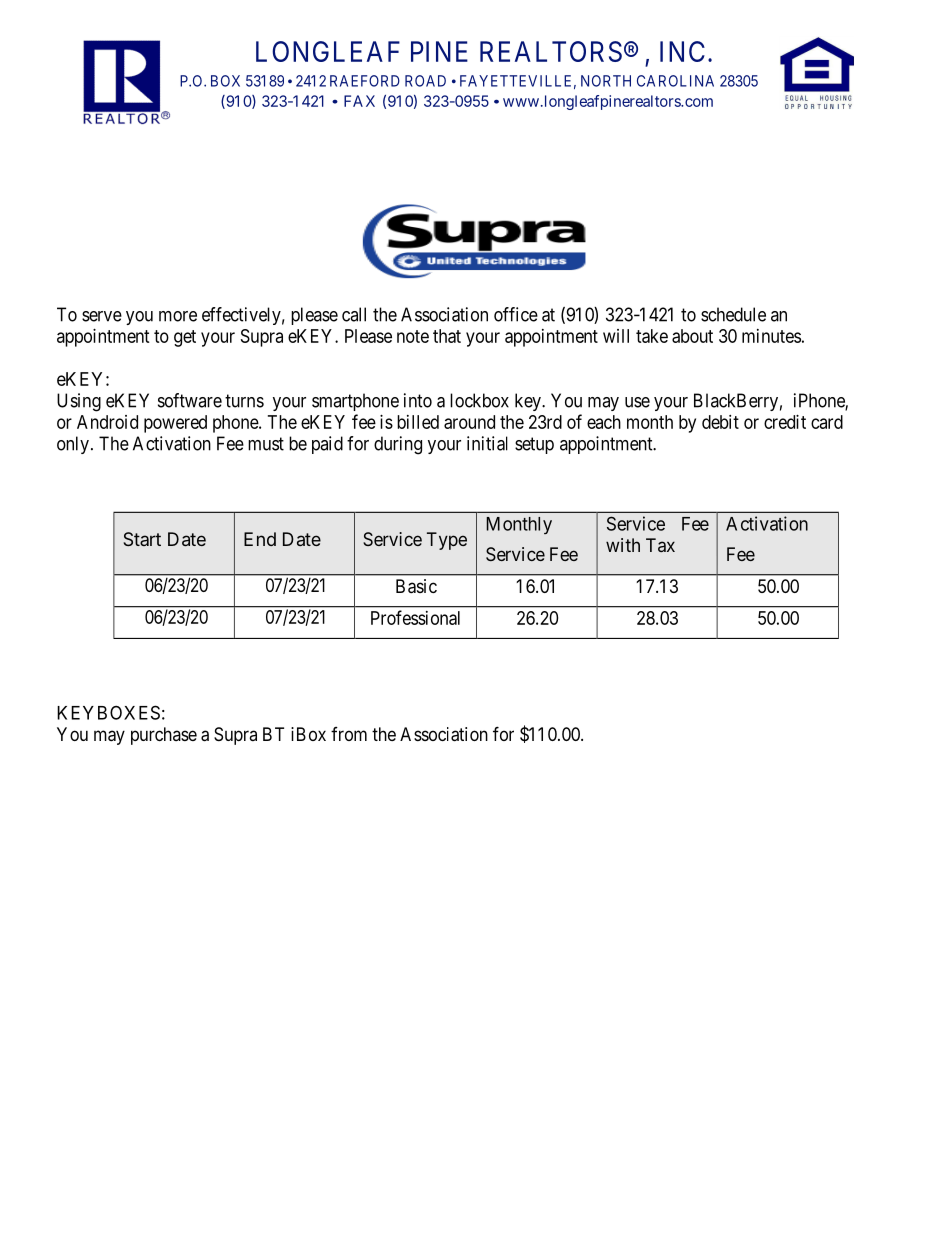 This document has width=952, height=1233. Describe the element at coordinates (720, 422) in the document. I see `debit` at that location.
